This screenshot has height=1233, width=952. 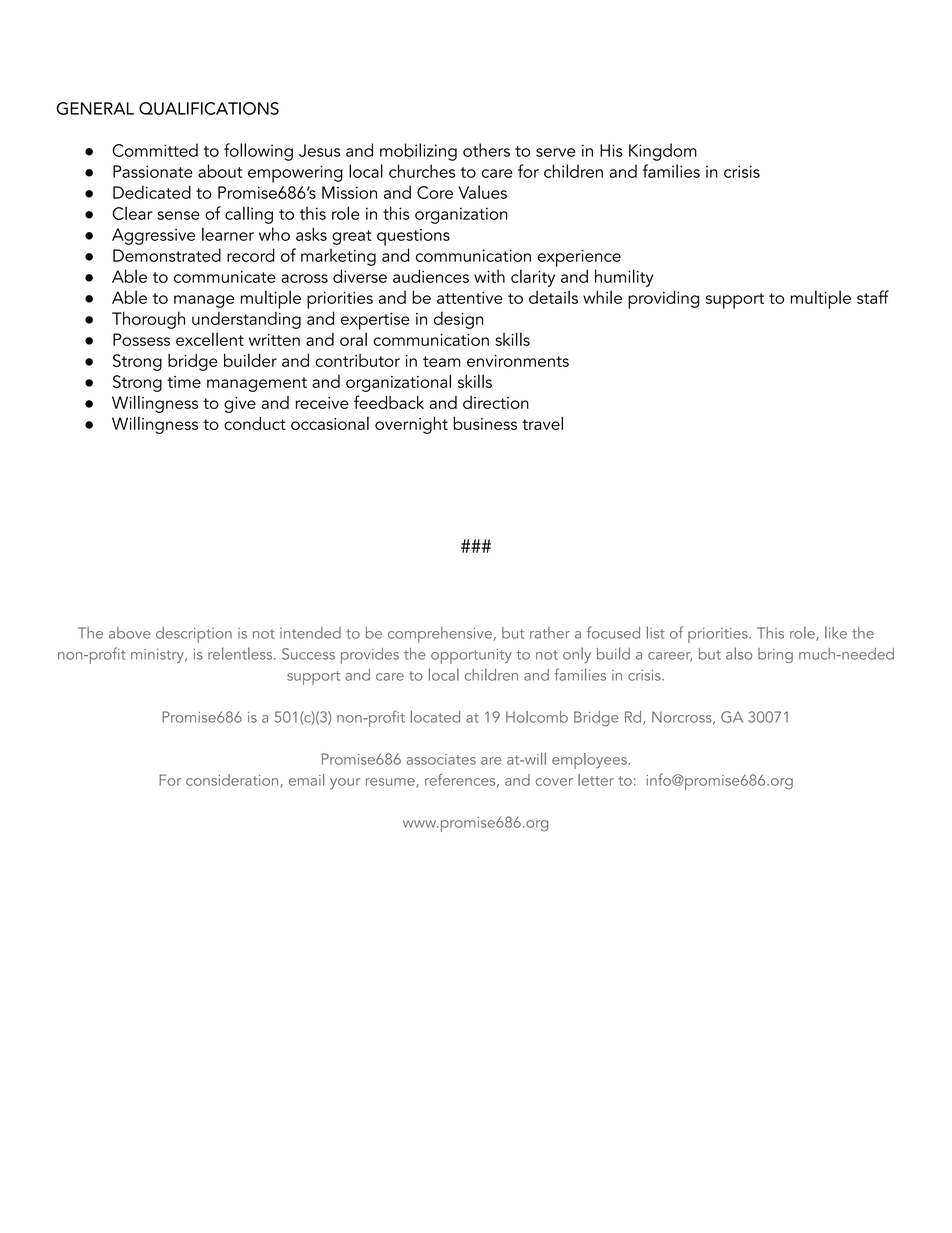 What do you see at coordinates (458, 320) in the screenshot?
I see `design` at bounding box center [458, 320].
